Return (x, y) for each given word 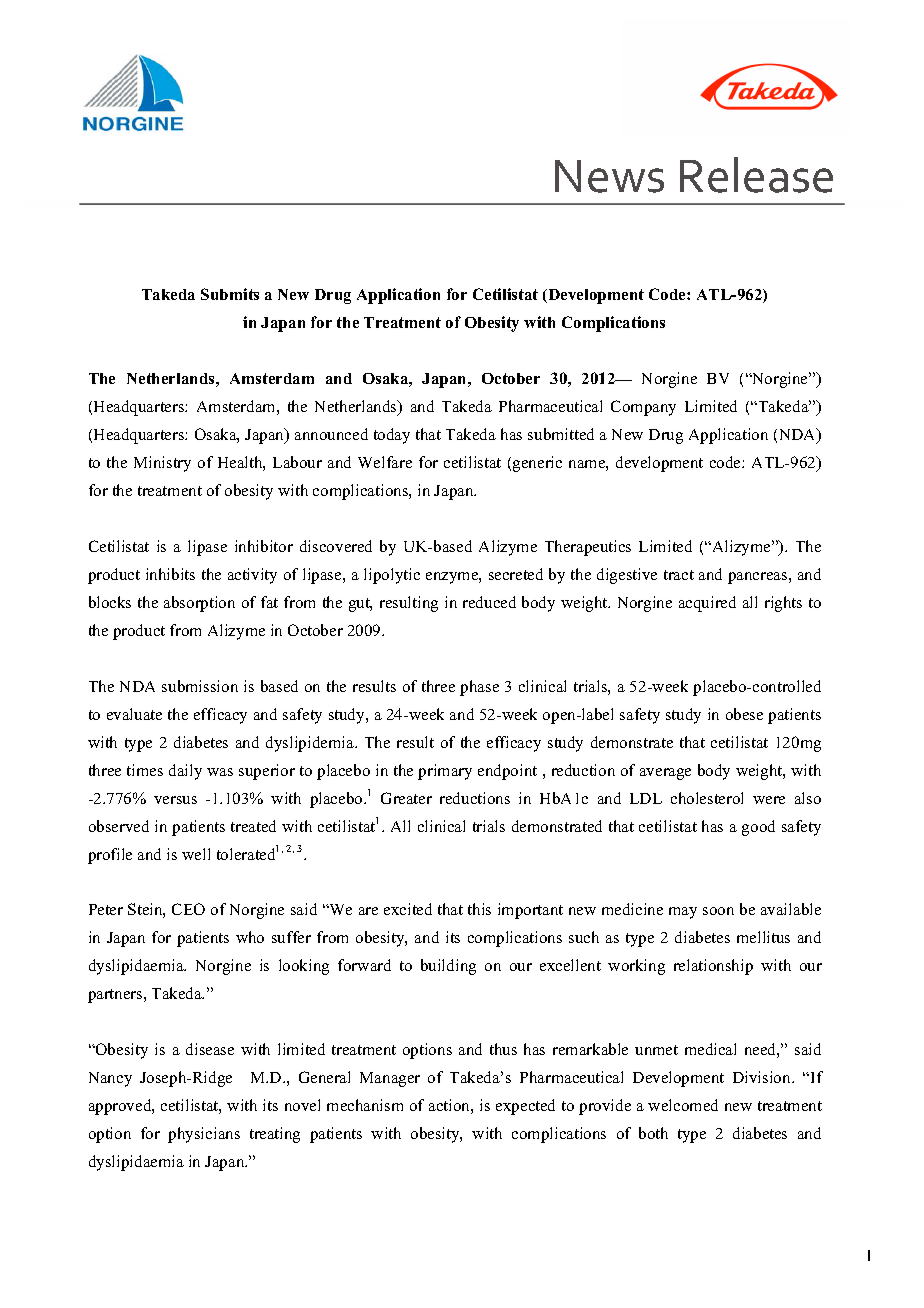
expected (525, 1107)
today (392, 436)
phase (479, 688)
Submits (230, 294)
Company (643, 408)
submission (200, 686)
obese (744, 714)
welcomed (683, 1105)
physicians (204, 1135)
